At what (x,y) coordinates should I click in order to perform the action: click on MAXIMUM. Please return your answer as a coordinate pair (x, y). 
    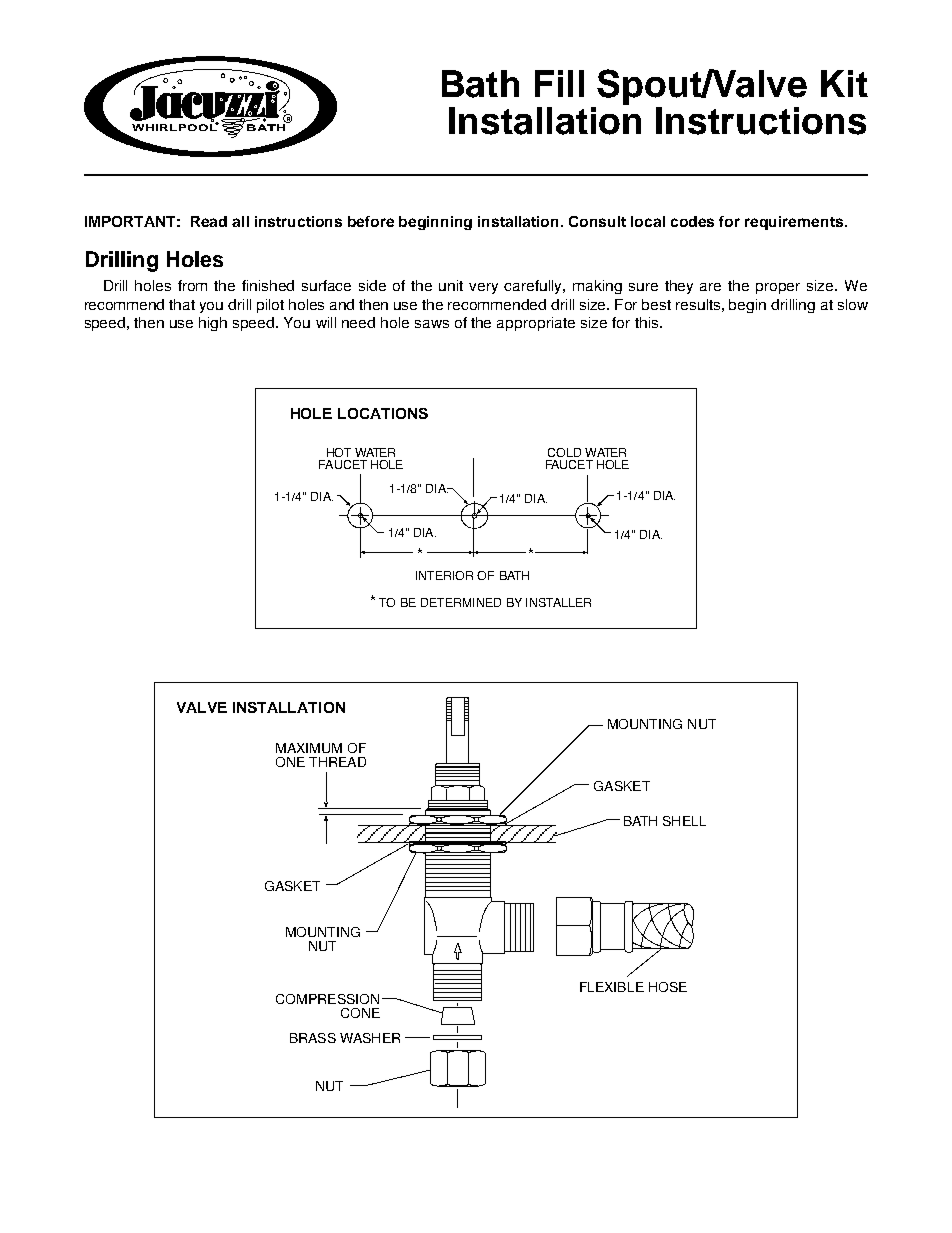
    Looking at the image, I should click on (309, 748).
